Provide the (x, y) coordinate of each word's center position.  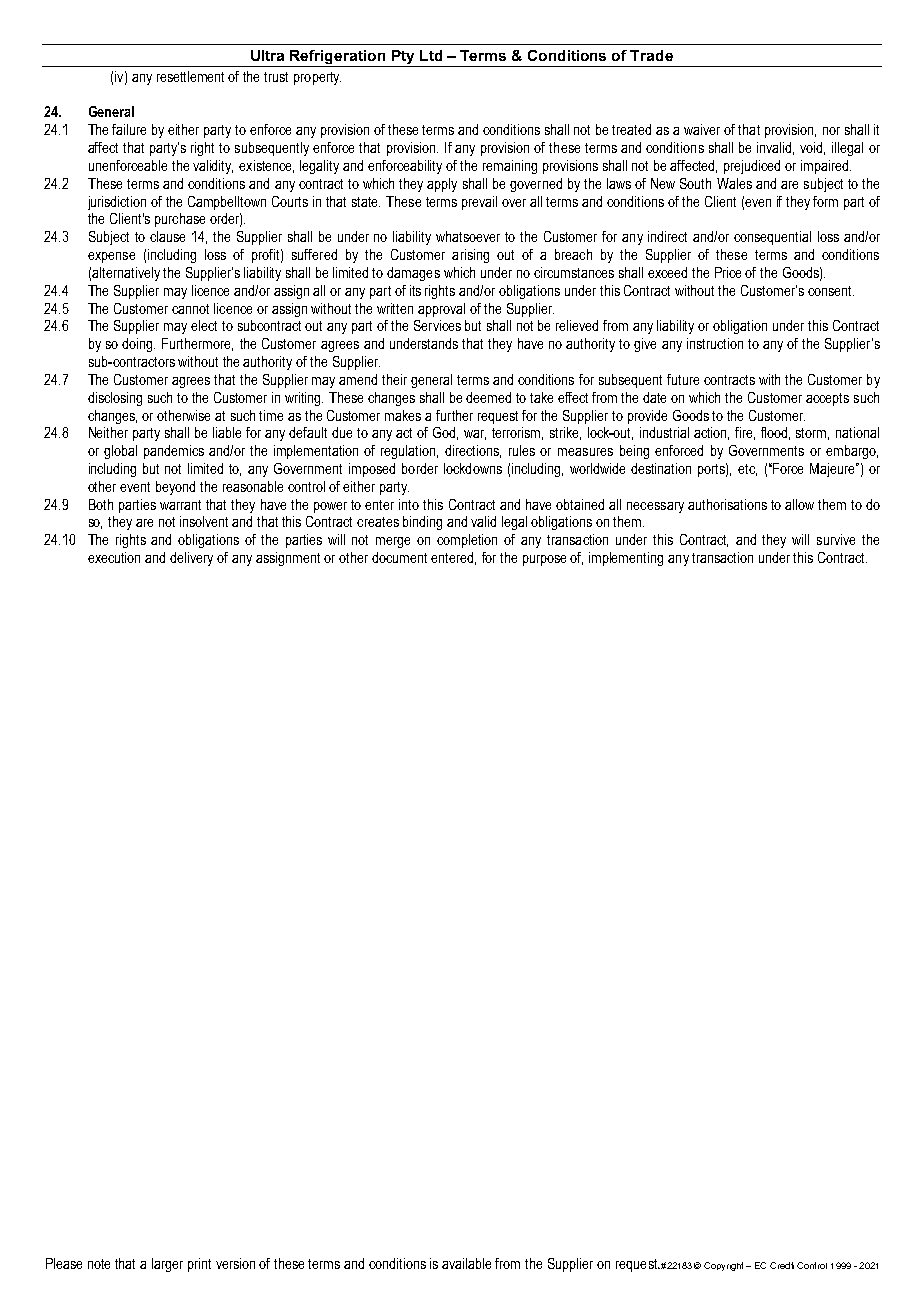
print (199, 1265)
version (235, 1263)
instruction (715, 343)
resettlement (190, 76)
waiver (702, 129)
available (466, 1263)
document (399, 557)
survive (836, 539)
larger (167, 1265)
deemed (488, 397)
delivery (191, 559)
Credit (782, 1265)
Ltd (431, 55)
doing (138, 345)
